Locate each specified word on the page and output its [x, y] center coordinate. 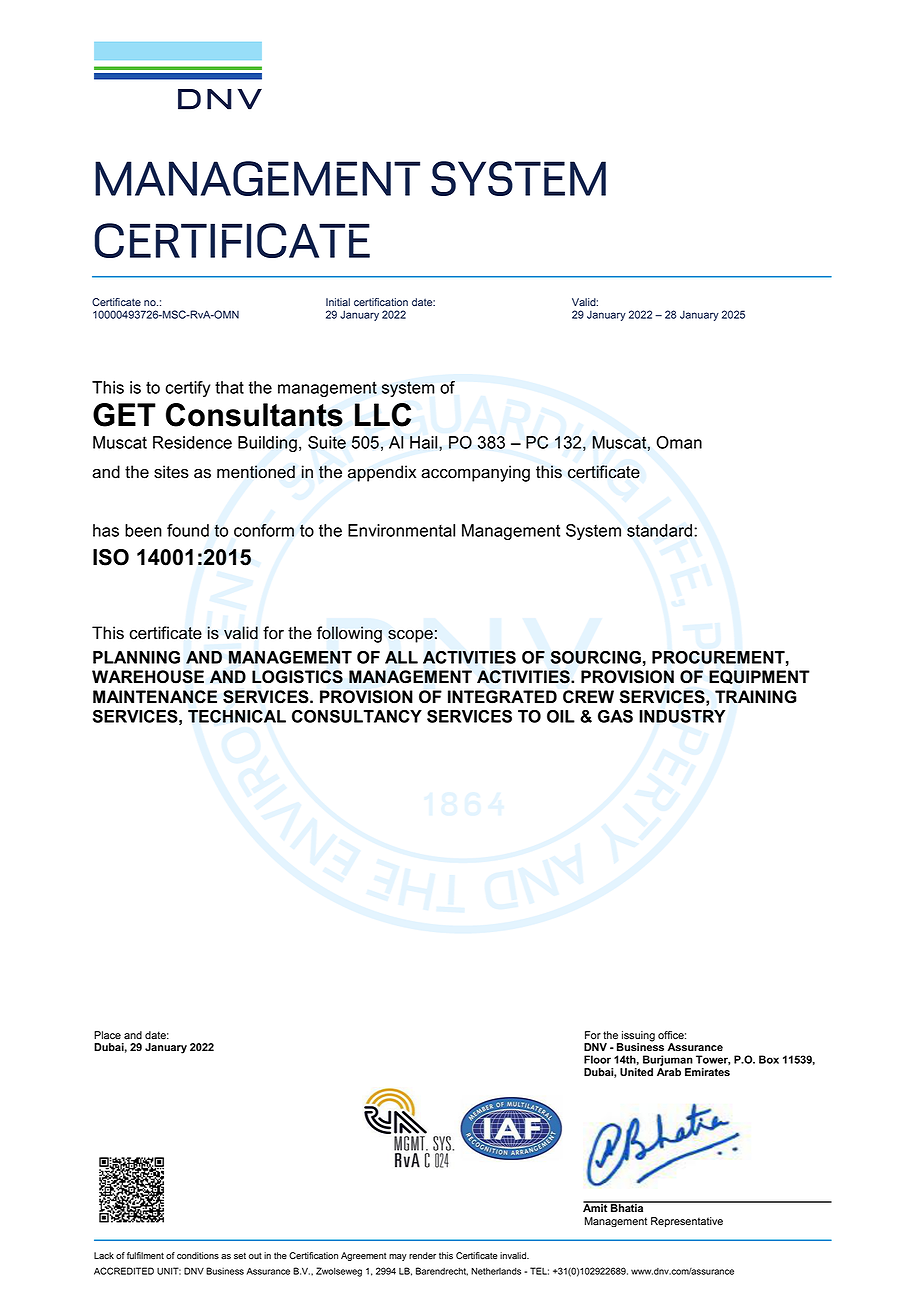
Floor [597, 1059]
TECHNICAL [237, 716]
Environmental [401, 530]
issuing [637, 1037]
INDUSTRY [682, 716]
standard [659, 530]
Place [107, 1035]
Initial [338, 302]
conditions [198, 1256]
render [422, 1256]
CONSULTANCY [357, 716]
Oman [679, 442]
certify [187, 389]
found [188, 530]
